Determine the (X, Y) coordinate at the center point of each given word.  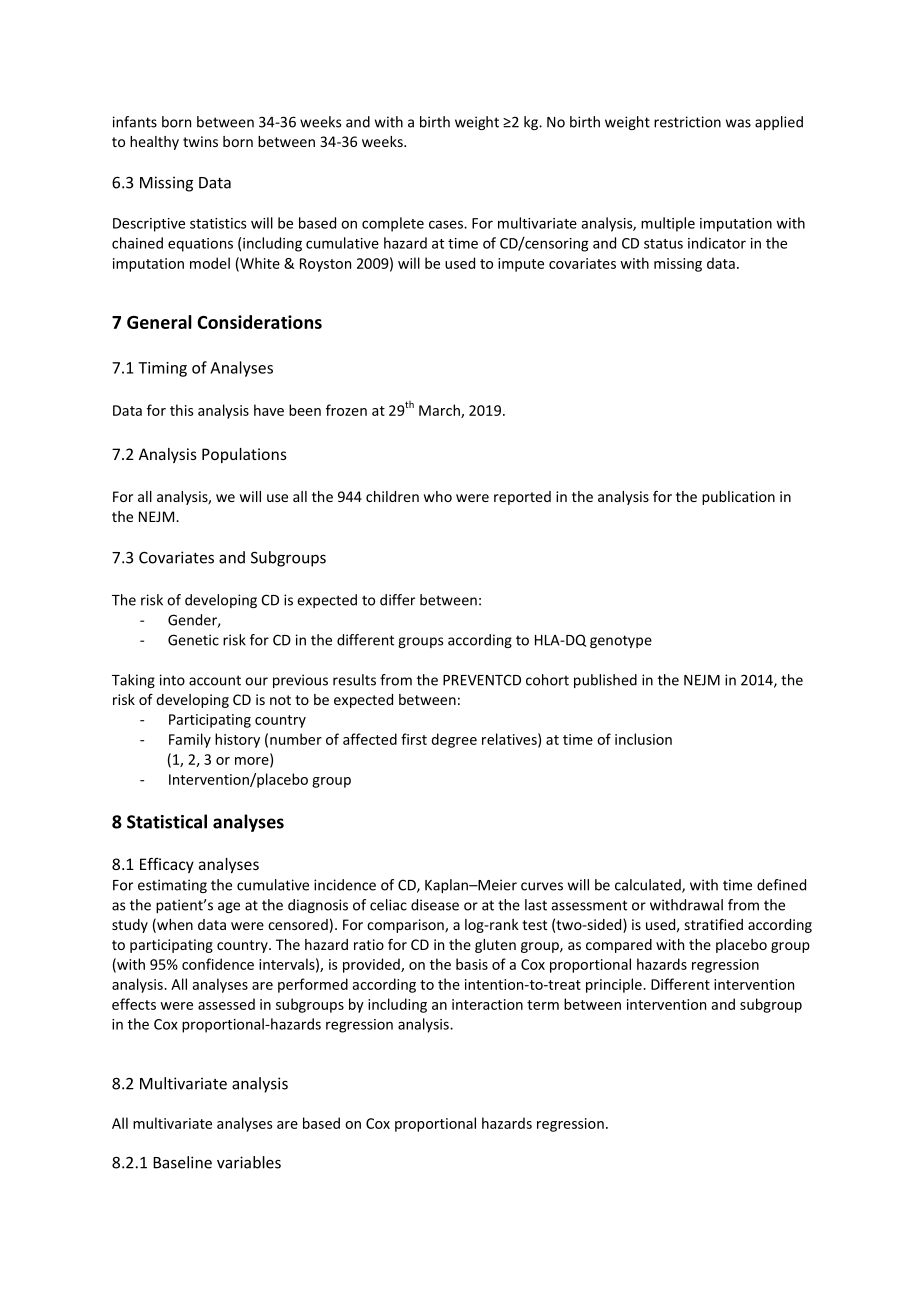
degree (454, 740)
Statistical (167, 821)
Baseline (182, 1162)
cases (447, 224)
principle (615, 985)
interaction (487, 1004)
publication (738, 498)
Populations (244, 455)
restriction (687, 122)
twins (200, 141)
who (438, 496)
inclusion (643, 739)
